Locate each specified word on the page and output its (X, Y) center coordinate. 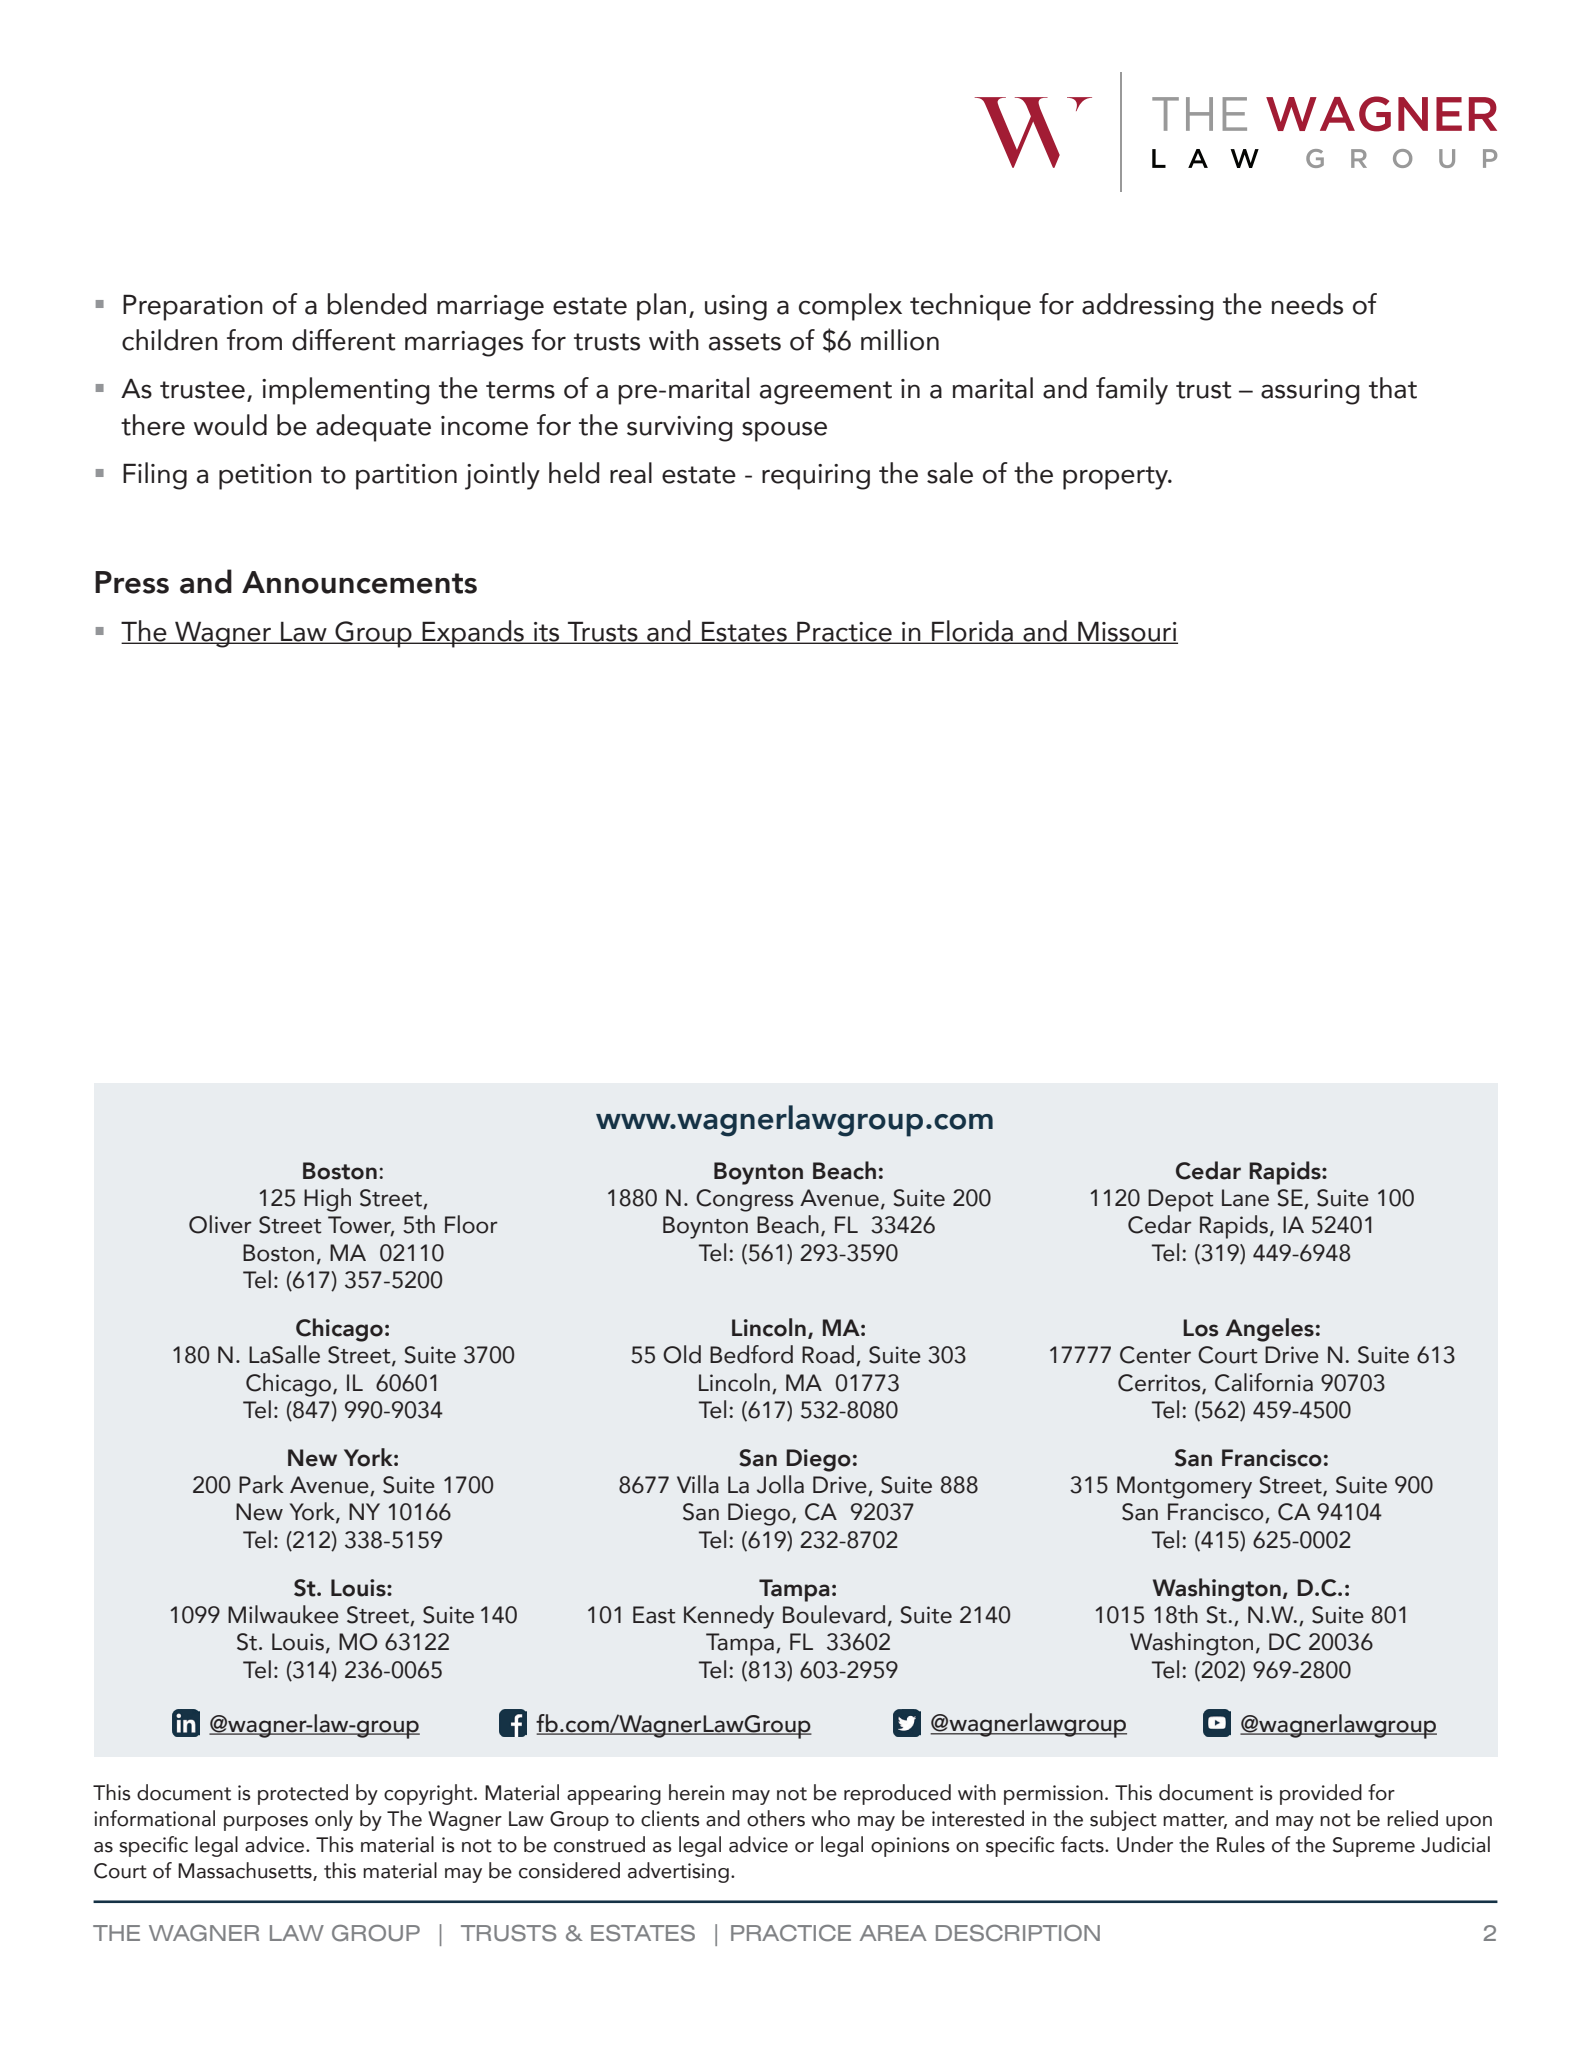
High (327, 1200)
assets (745, 342)
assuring (1310, 392)
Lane (1245, 1198)
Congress (744, 1200)
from (254, 340)
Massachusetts (246, 1871)
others (776, 1818)
